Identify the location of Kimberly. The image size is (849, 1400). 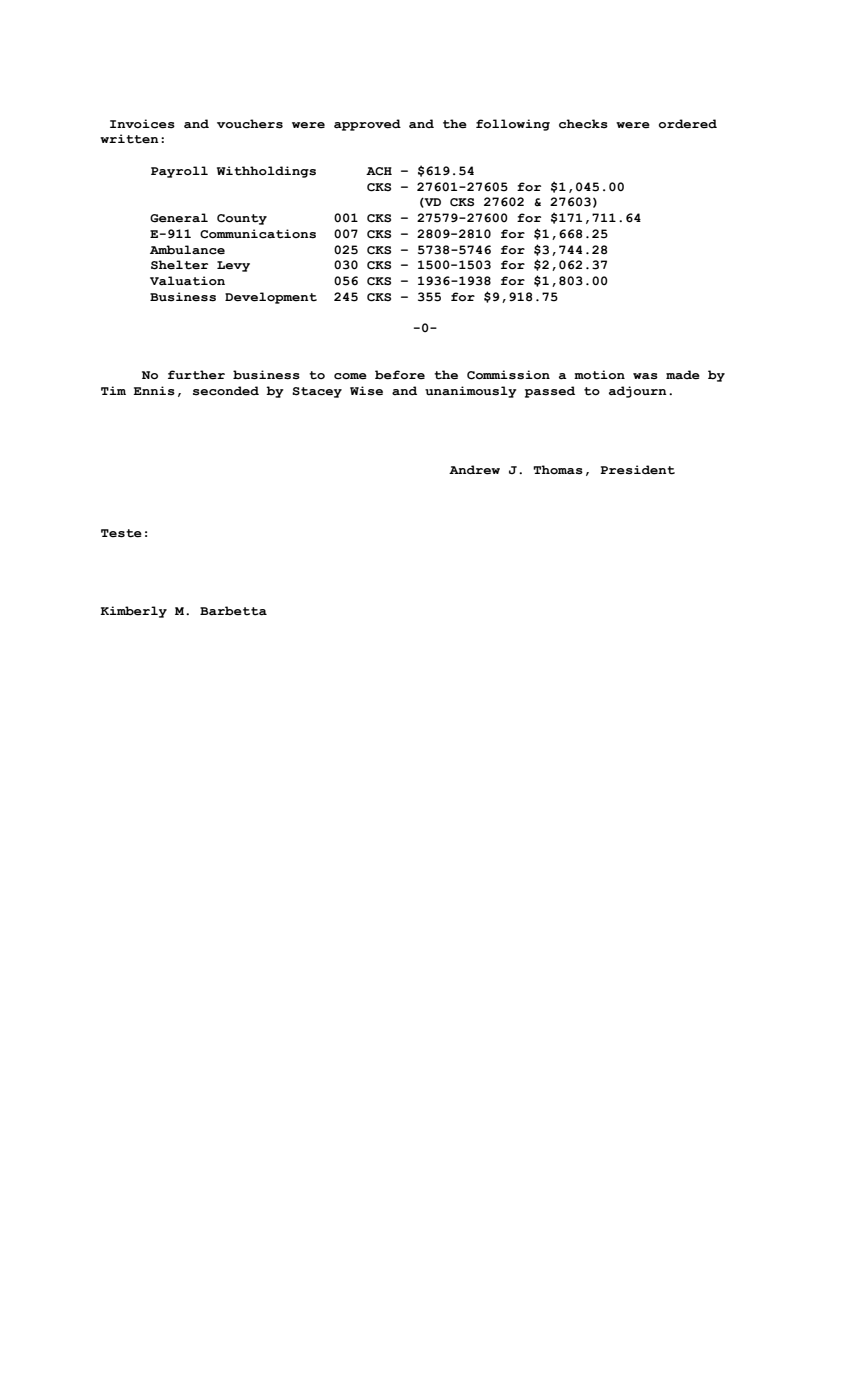
(133, 612).
